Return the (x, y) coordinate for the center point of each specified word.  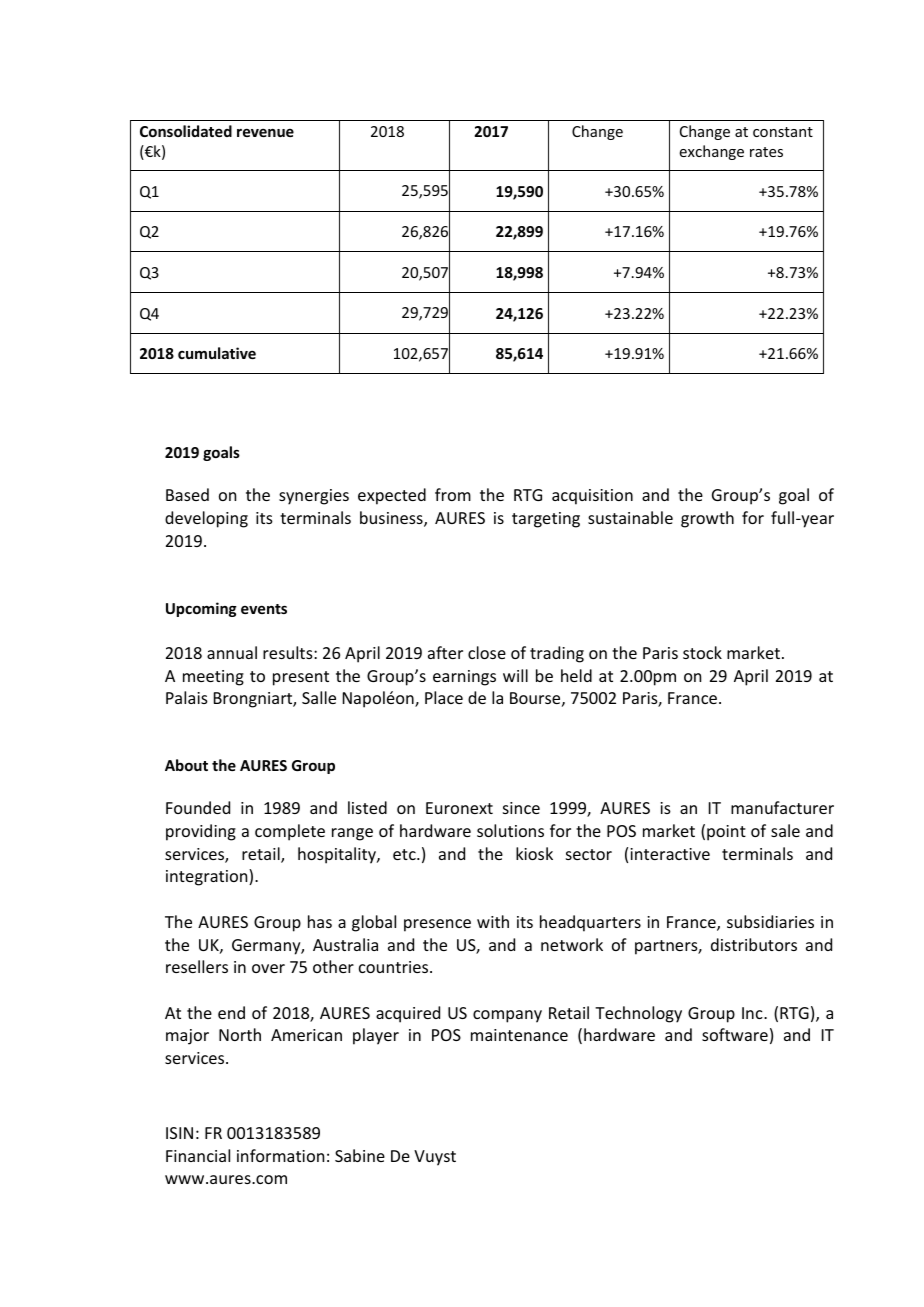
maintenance (519, 1035)
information (280, 1155)
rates (766, 152)
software (735, 1034)
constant (783, 132)
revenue (265, 132)
